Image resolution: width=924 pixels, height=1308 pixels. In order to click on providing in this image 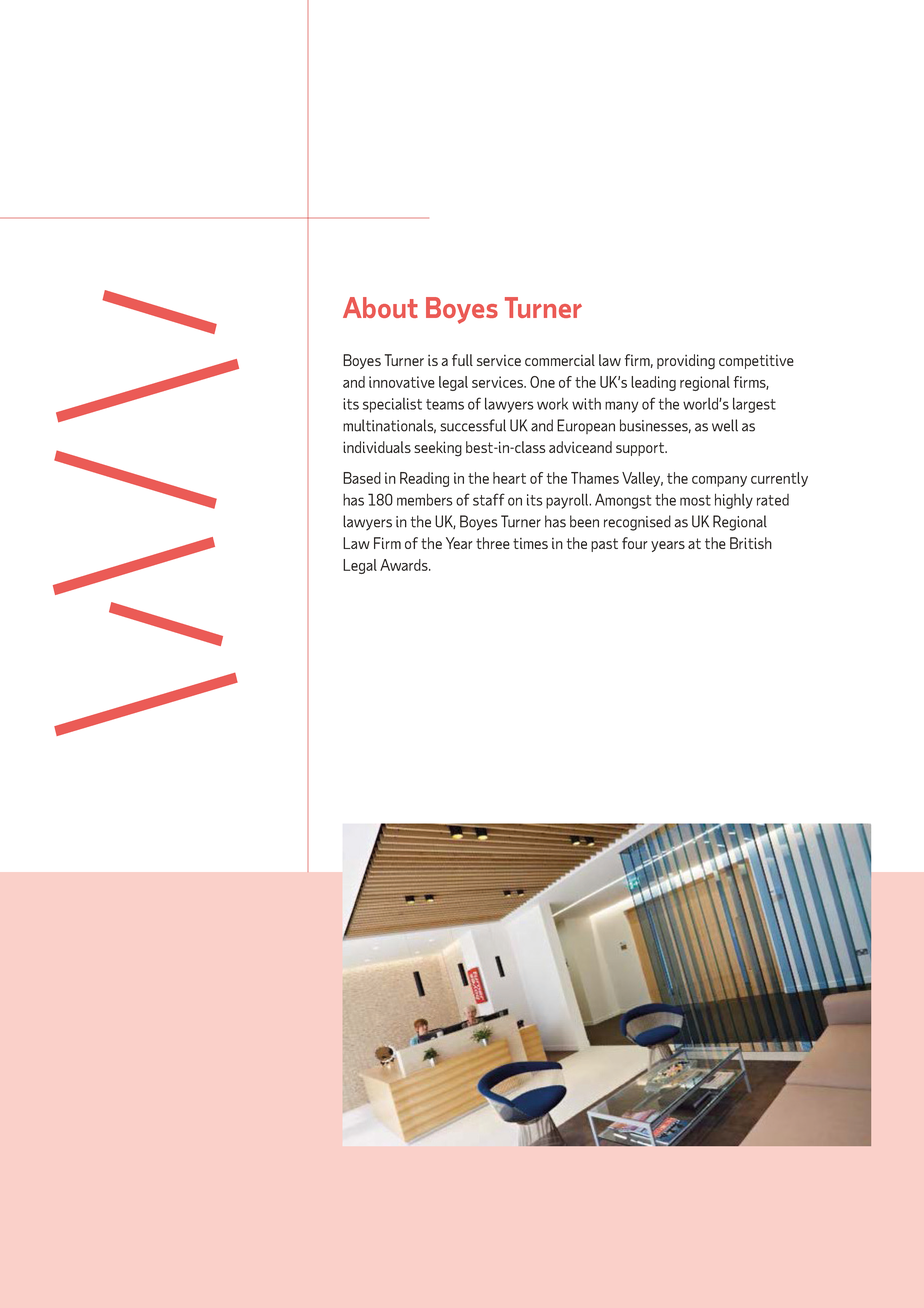, I will do `click(686, 362)`.
